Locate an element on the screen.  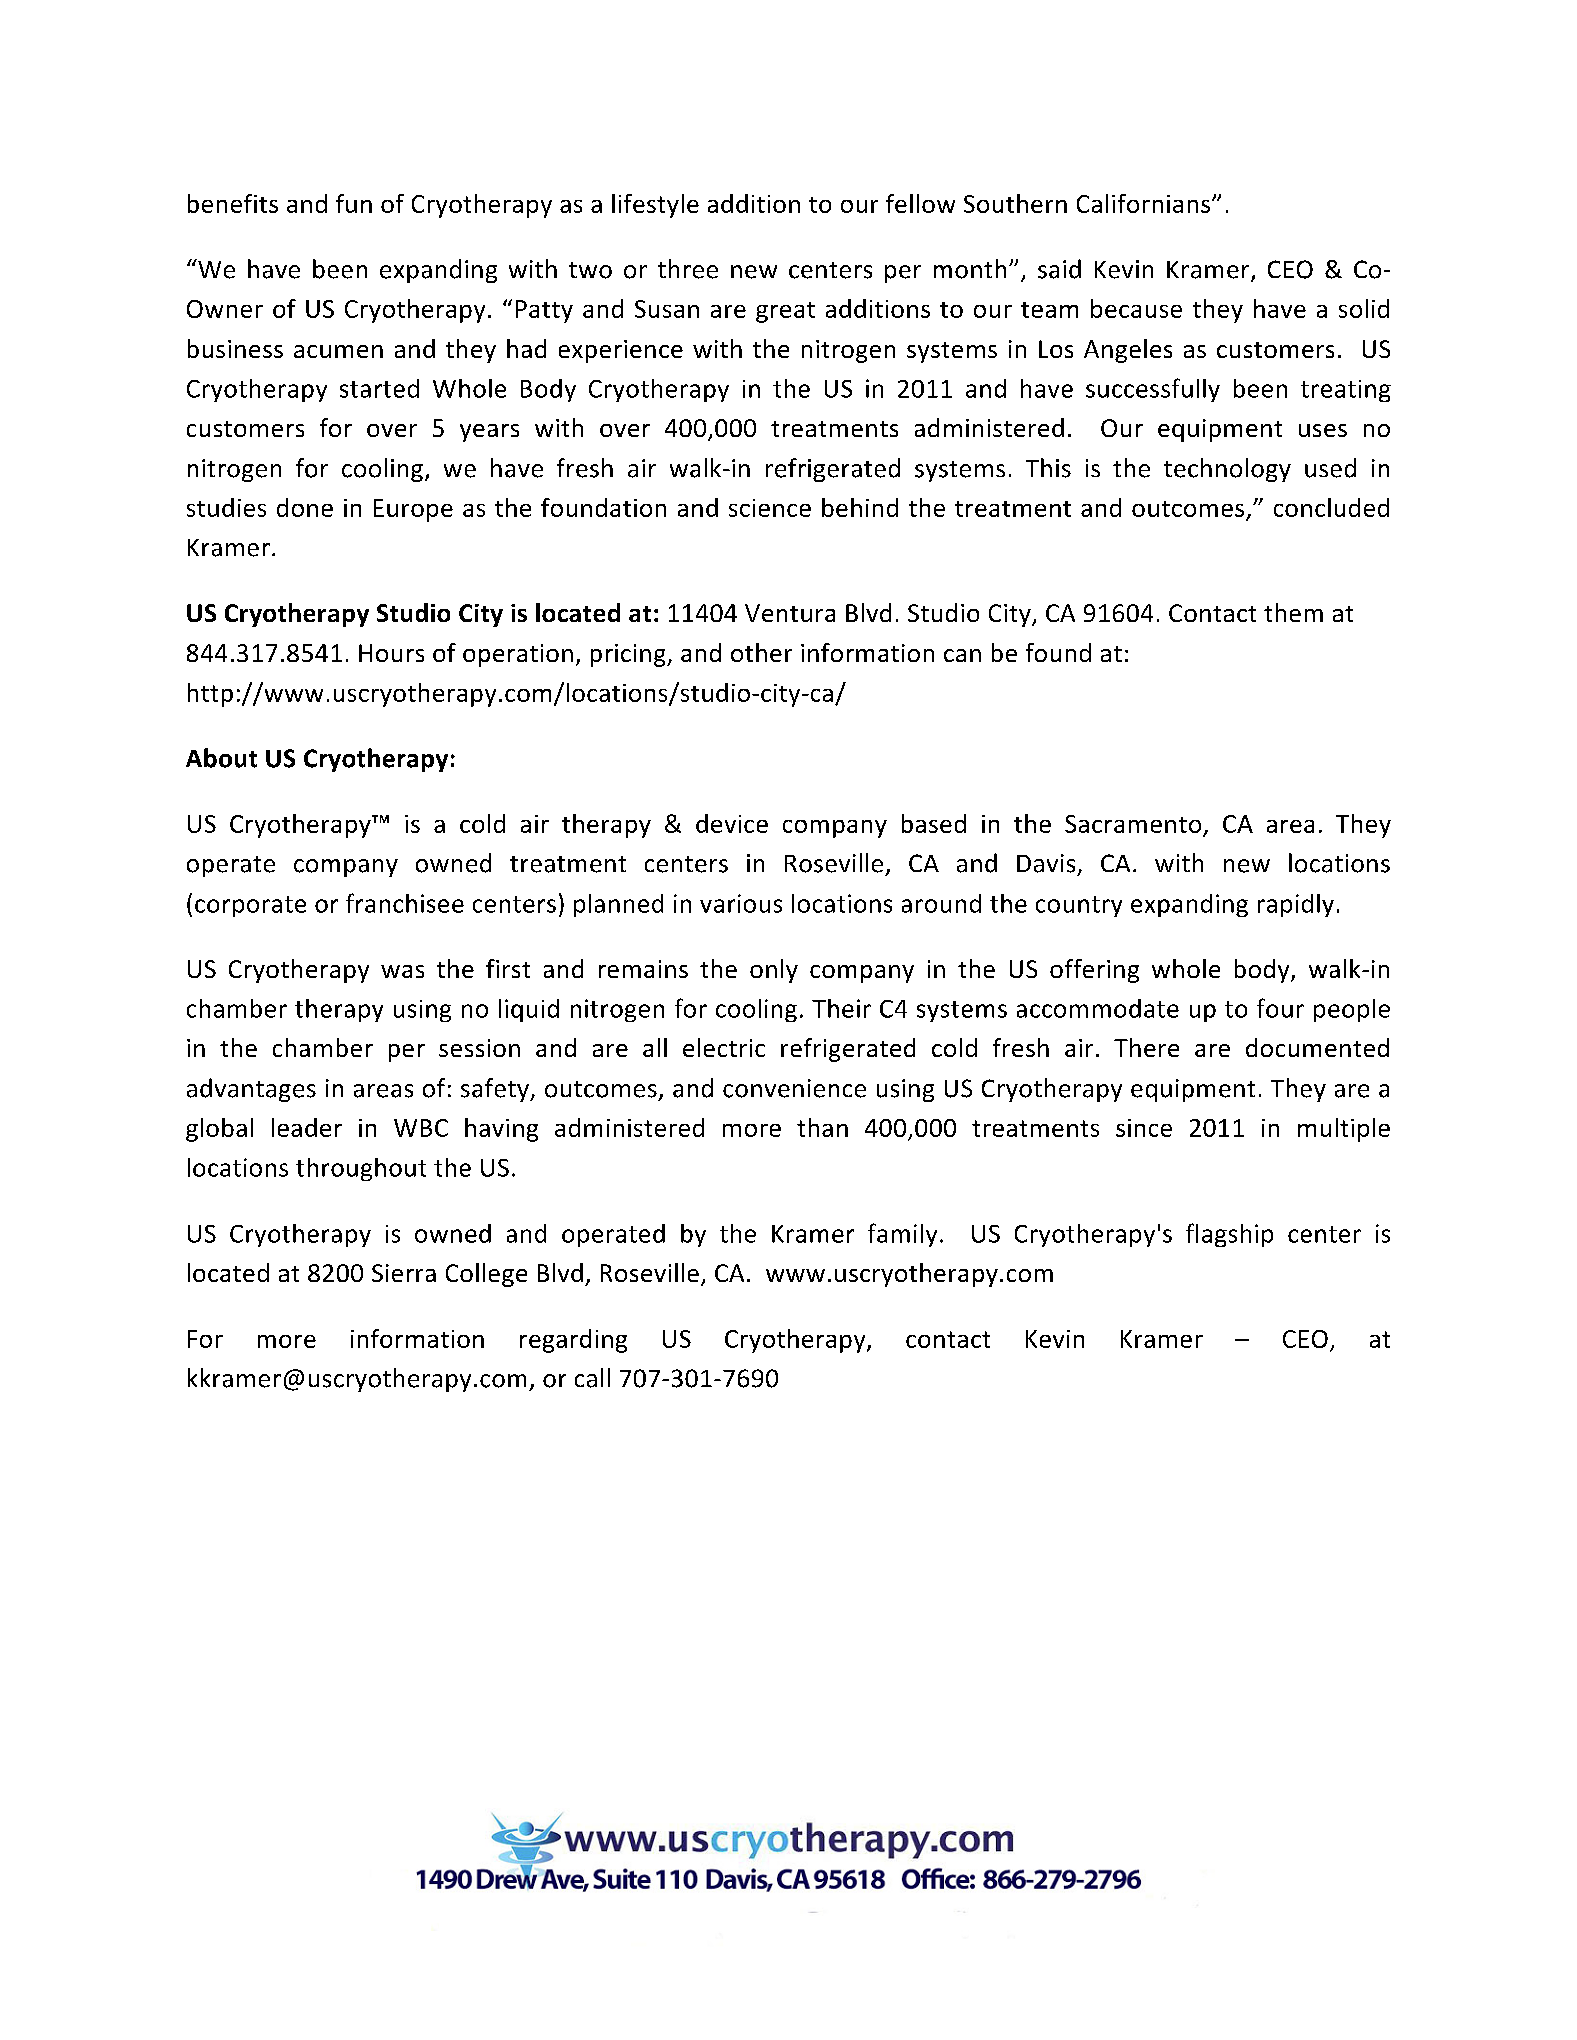
call is located at coordinates (592, 1378).
